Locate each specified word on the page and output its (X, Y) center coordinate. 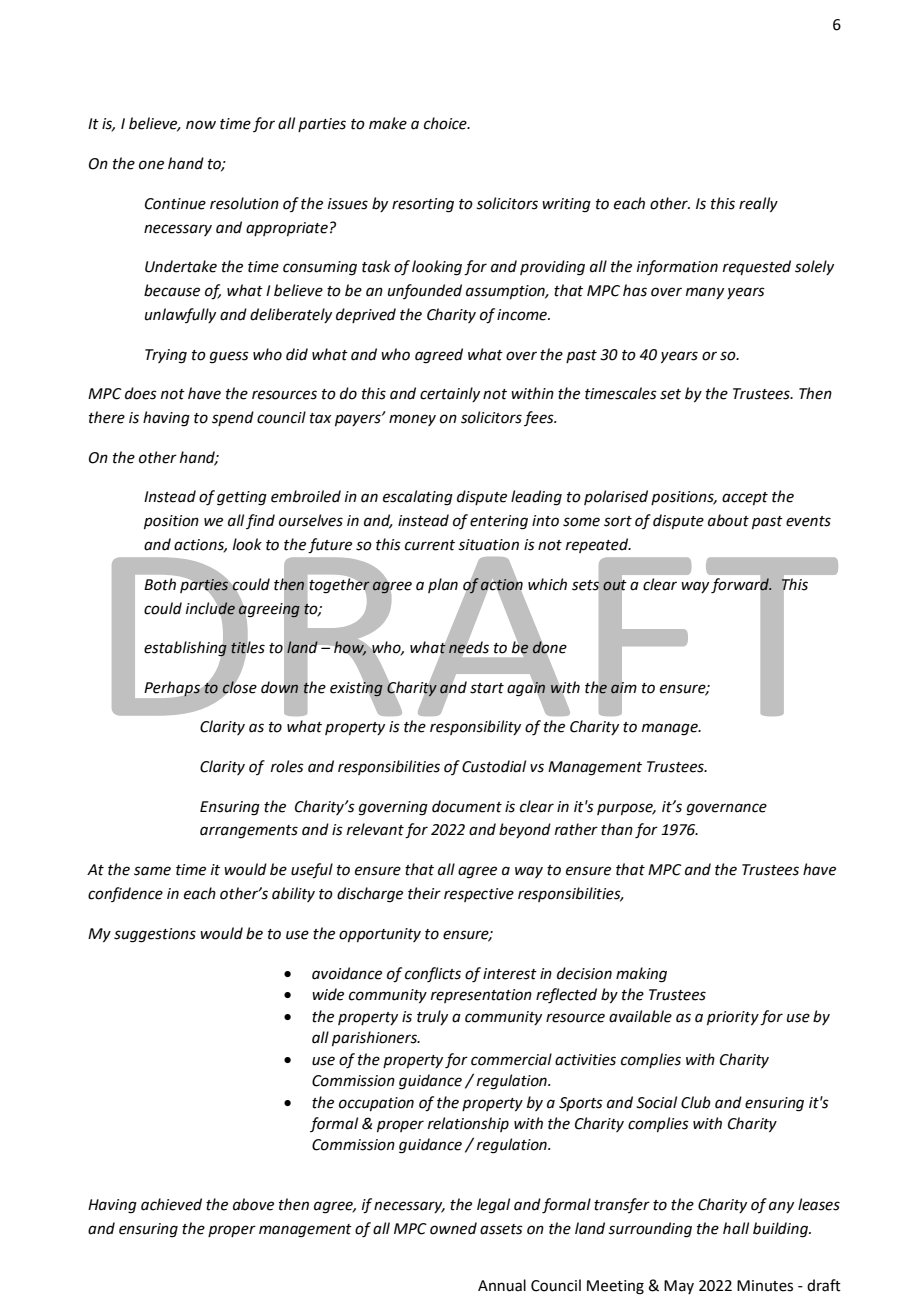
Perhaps (172, 689)
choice (446, 123)
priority (733, 1018)
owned (453, 1228)
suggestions (155, 935)
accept (745, 498)
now (201, 125)
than (617, 829)
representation (481, 996)
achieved (171, 1204)
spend (233, 418)
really (758, 204)
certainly (450, 394)
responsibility (475, 727)
